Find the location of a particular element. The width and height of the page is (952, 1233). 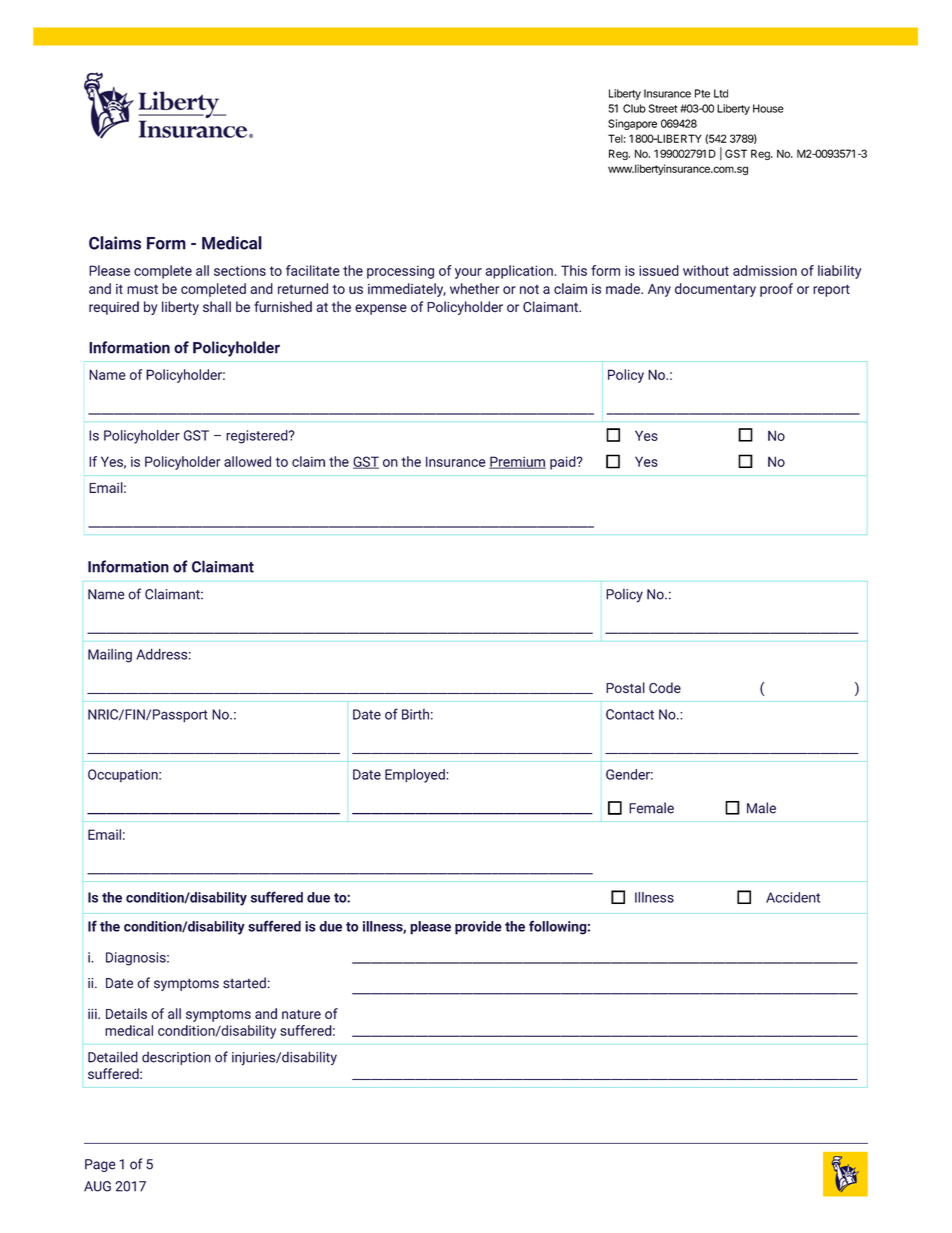

allowed is located at coordinates (247, 461).
